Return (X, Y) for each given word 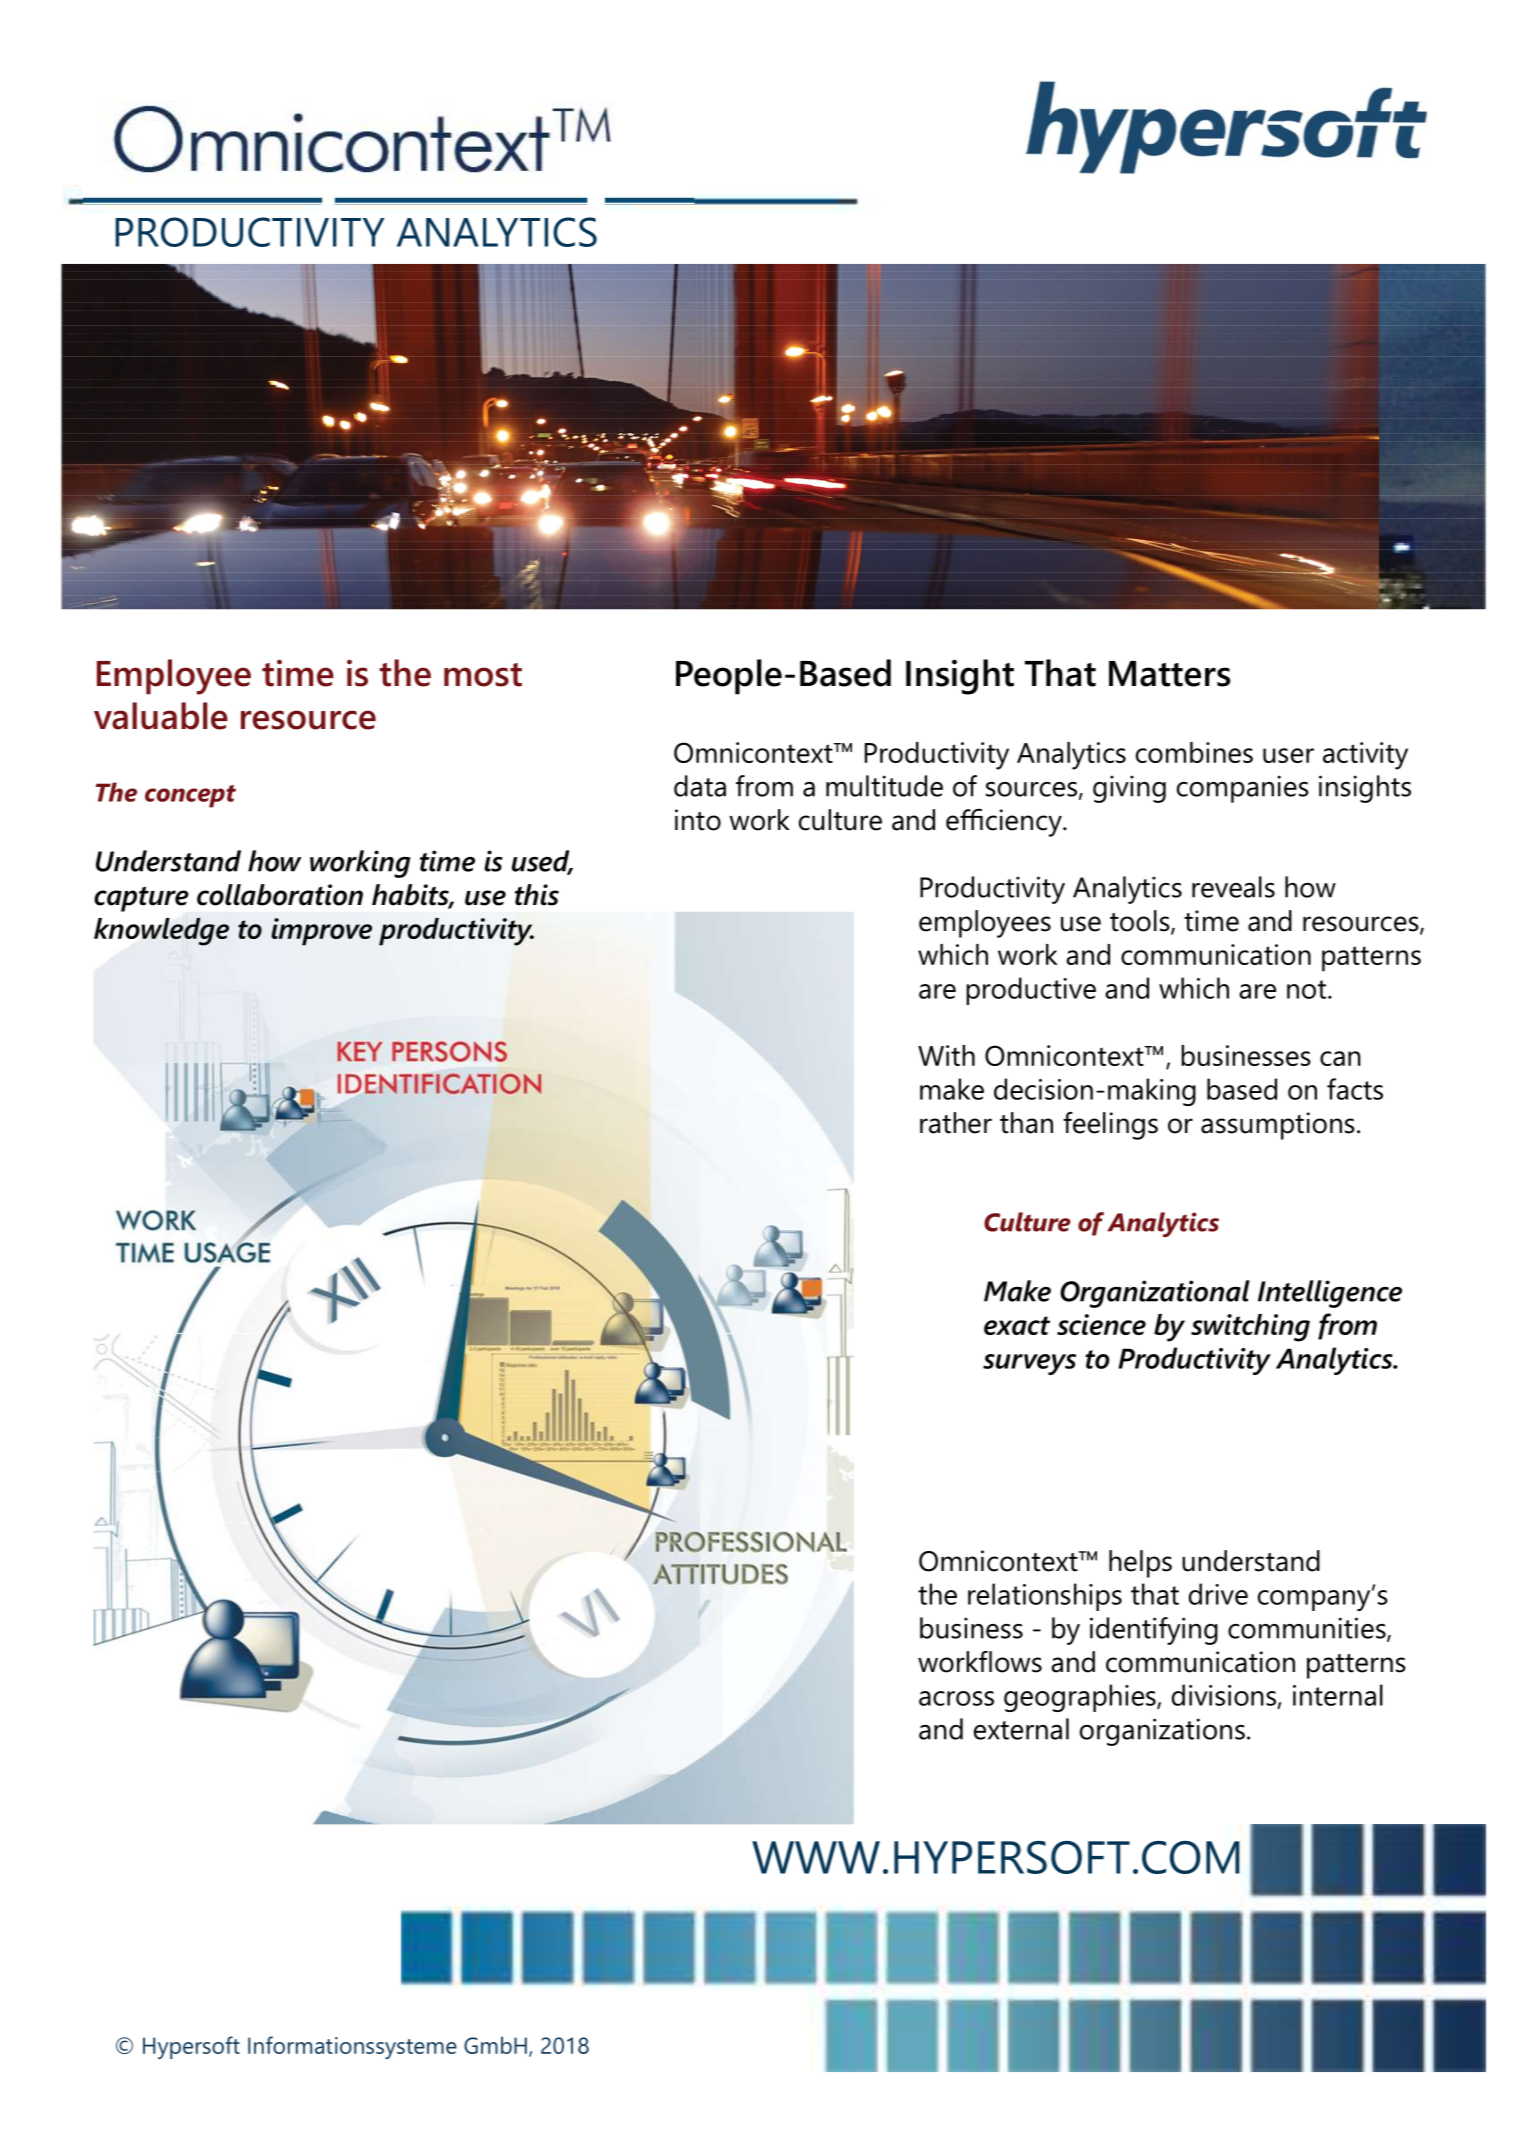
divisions (1224, 1695)
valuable (161, 716)
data (700, 786)
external (1021, 1729)
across (956, 1698)
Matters (1169, 674)
